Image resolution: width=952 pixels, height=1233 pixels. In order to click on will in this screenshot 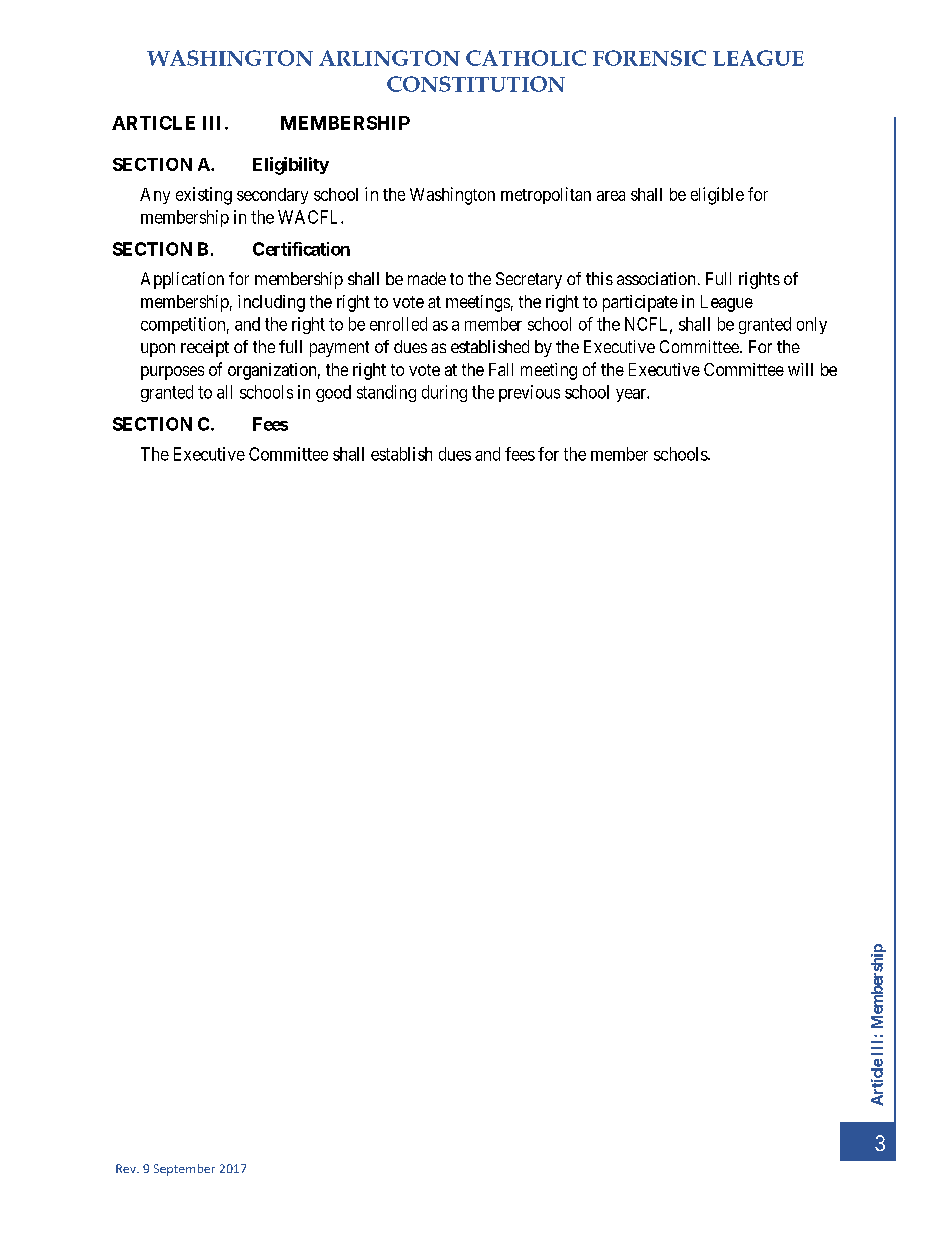, I will do `click(800, 369)`.
